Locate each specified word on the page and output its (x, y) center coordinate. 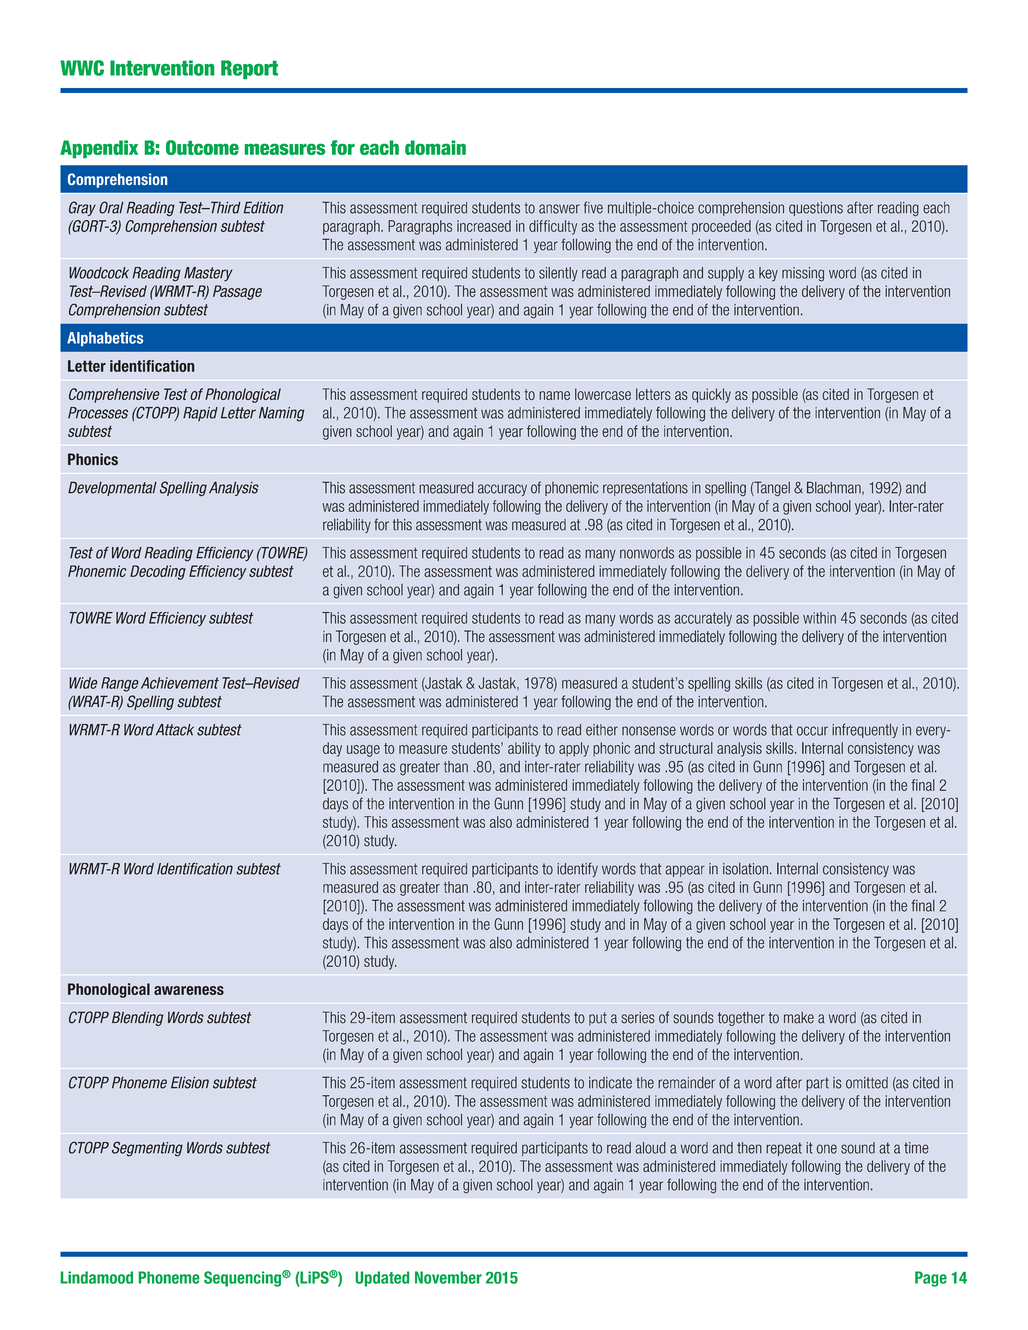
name (554, 395)
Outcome (202, 147)
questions (816, 209)
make (799, 1018)
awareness (189, 990)
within (819, 618)
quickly (711, 395)
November (448, 1277)
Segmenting (147, 1149)
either (602, 730)
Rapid (200, 414)
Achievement (180, 683)
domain (435, 147)
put (598, 1019)
